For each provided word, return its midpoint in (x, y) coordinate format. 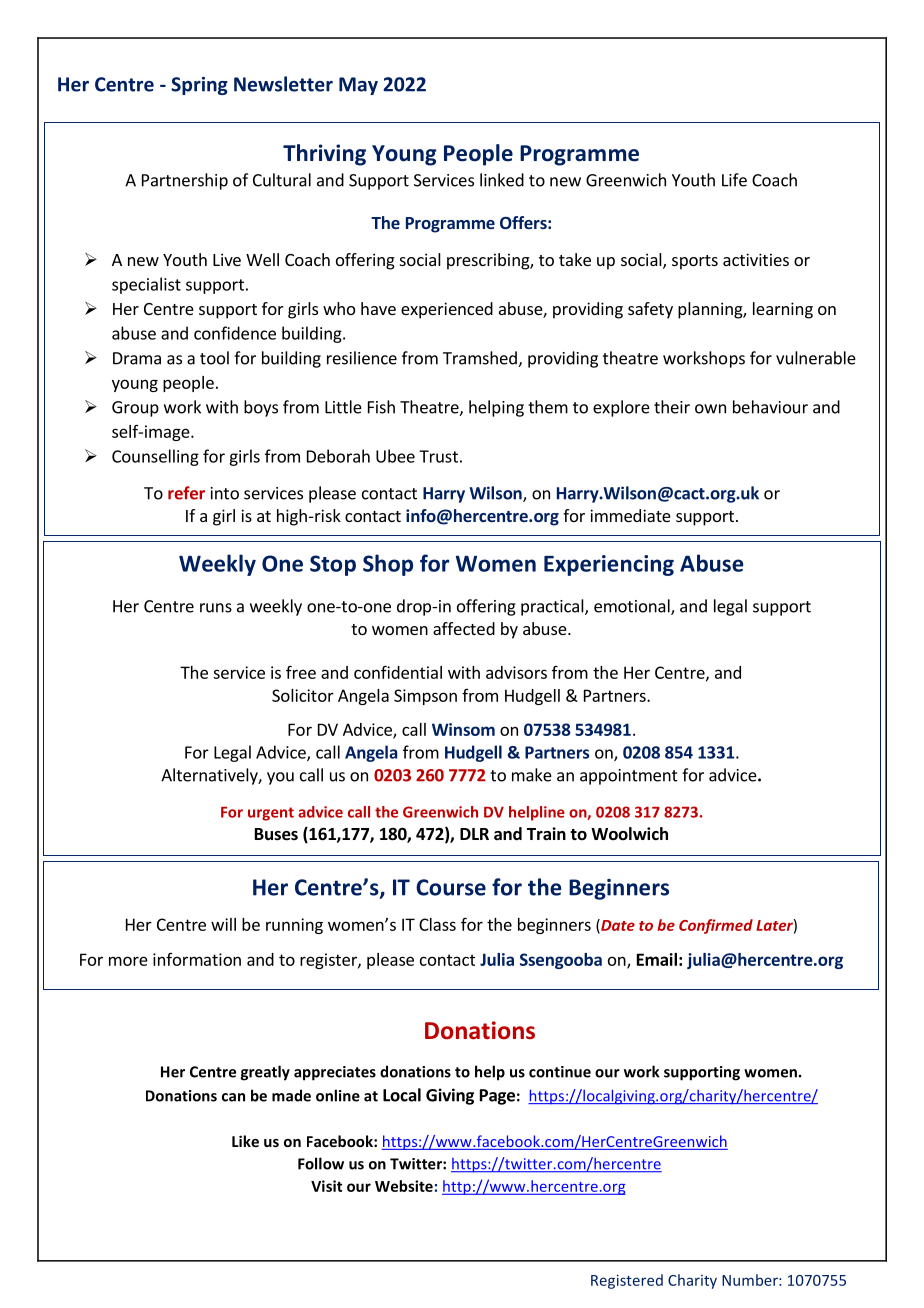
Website (404, 1186)
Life (734, 180)
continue (560, 1072)
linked (502, 180)
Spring (199, 86)
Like (245, 1141)
